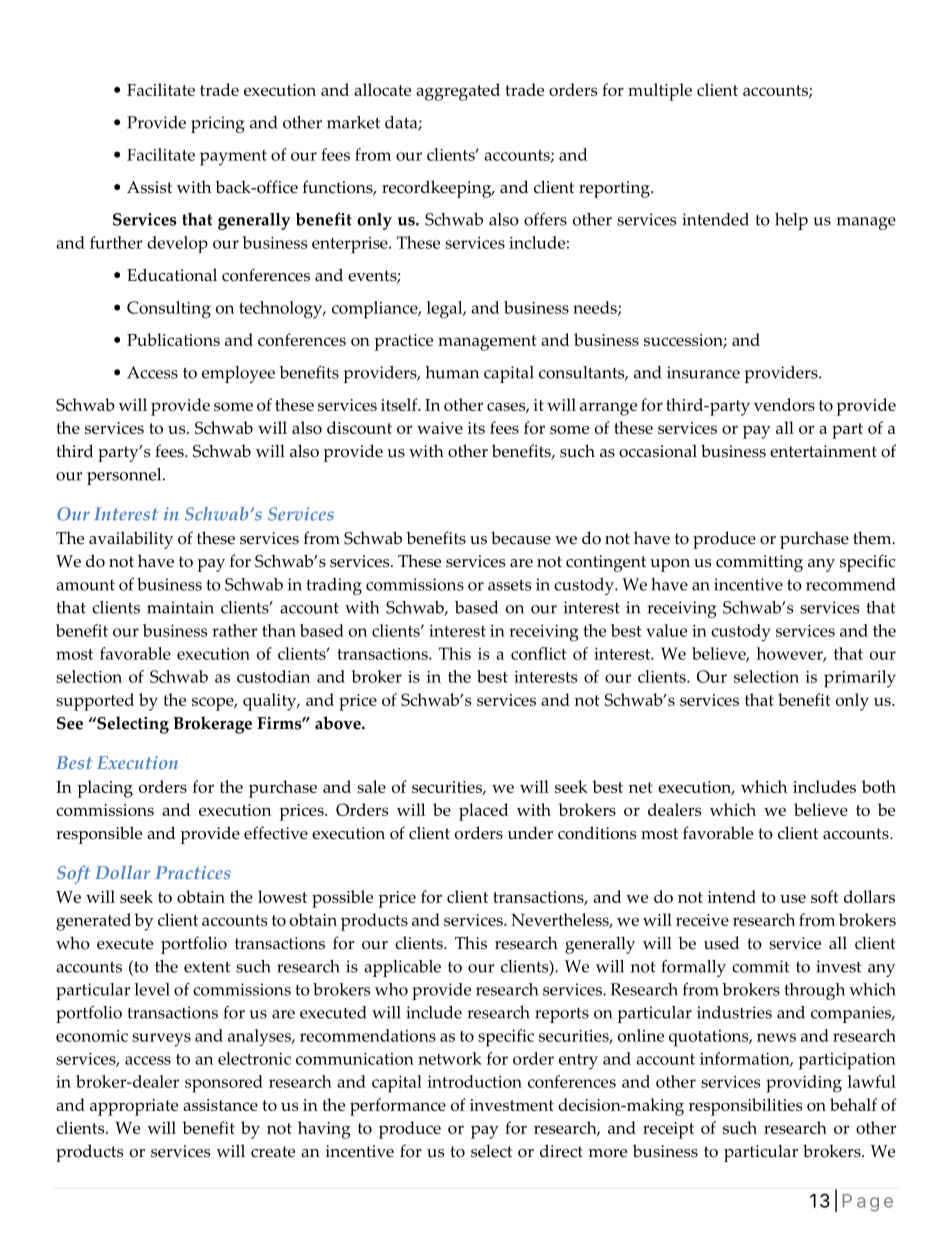 This image has height=1233, width=952. Describe the element at coordinates (440, 428) in the image. I see `waive` at that location.
